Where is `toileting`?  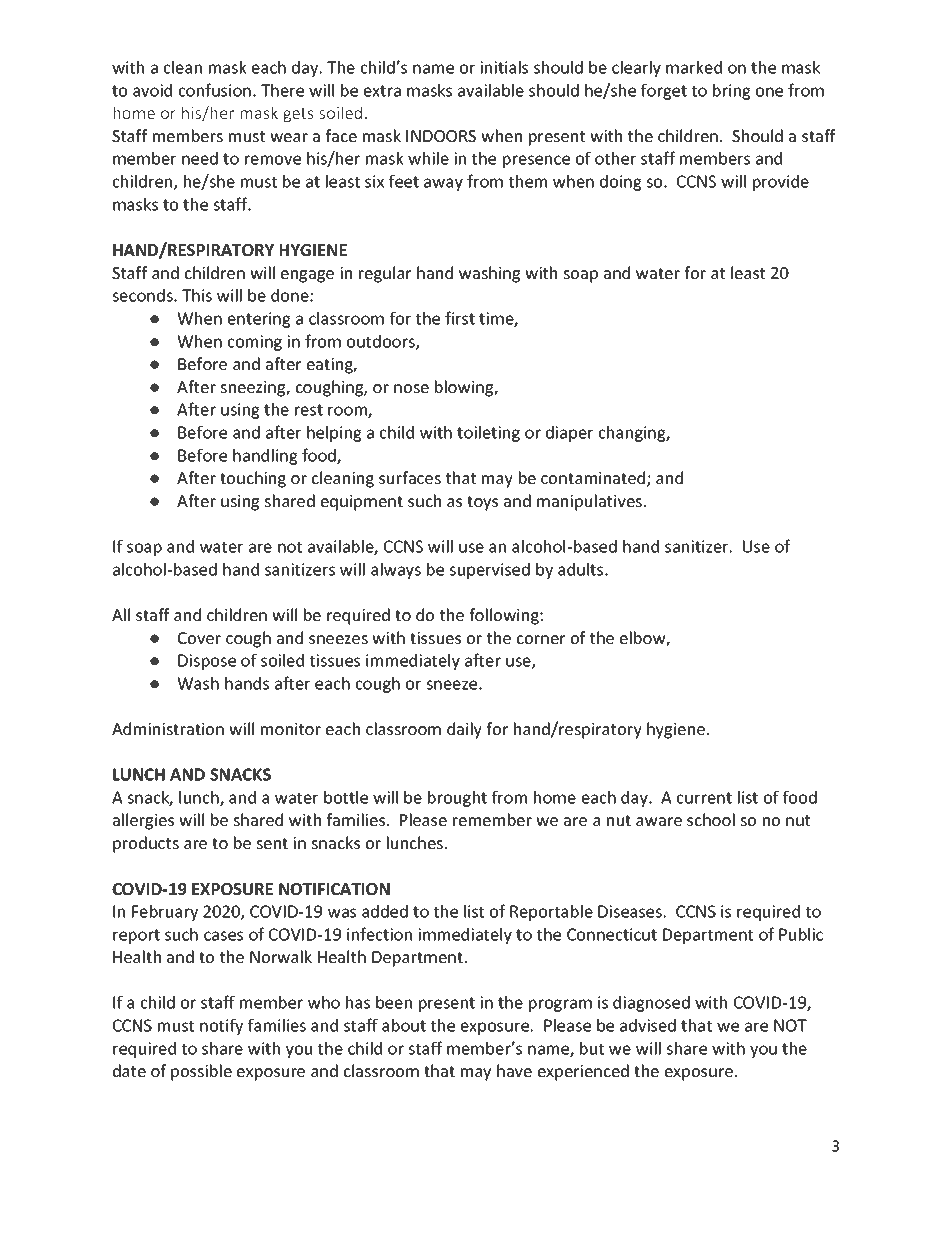 toileting is located at coordinates (488, 434).
